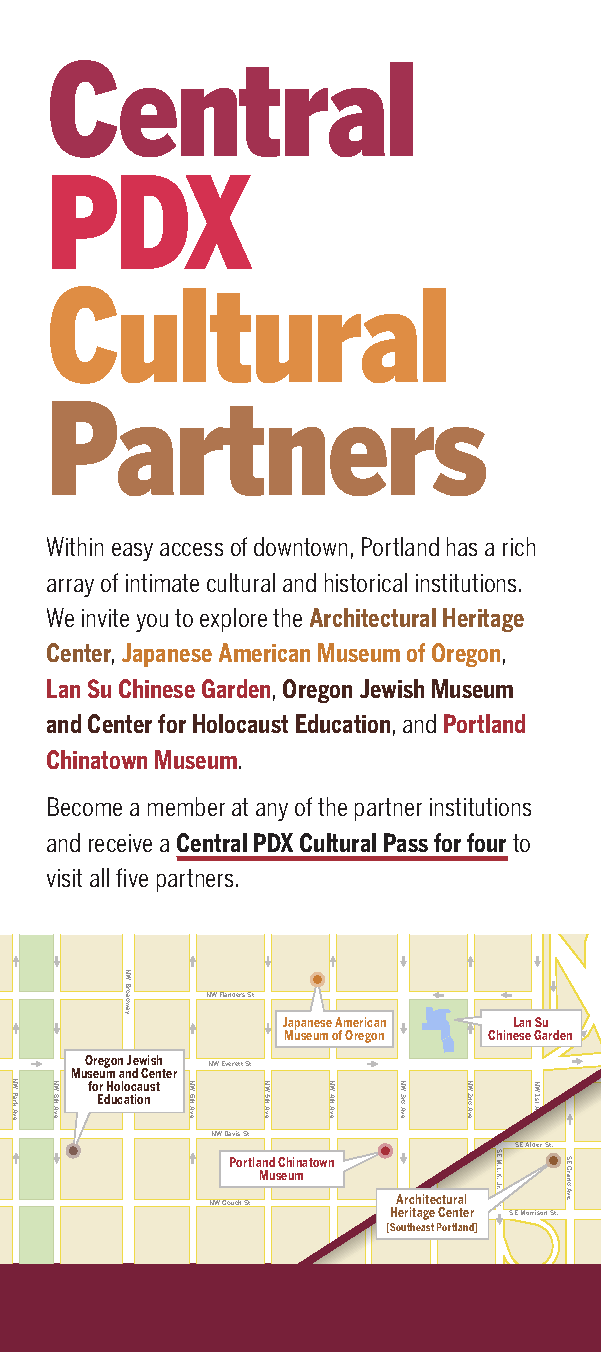 This document has height=1352, width=601. Describe the element at coordinates (132, 552) in the document. I see `easy` at that location.
